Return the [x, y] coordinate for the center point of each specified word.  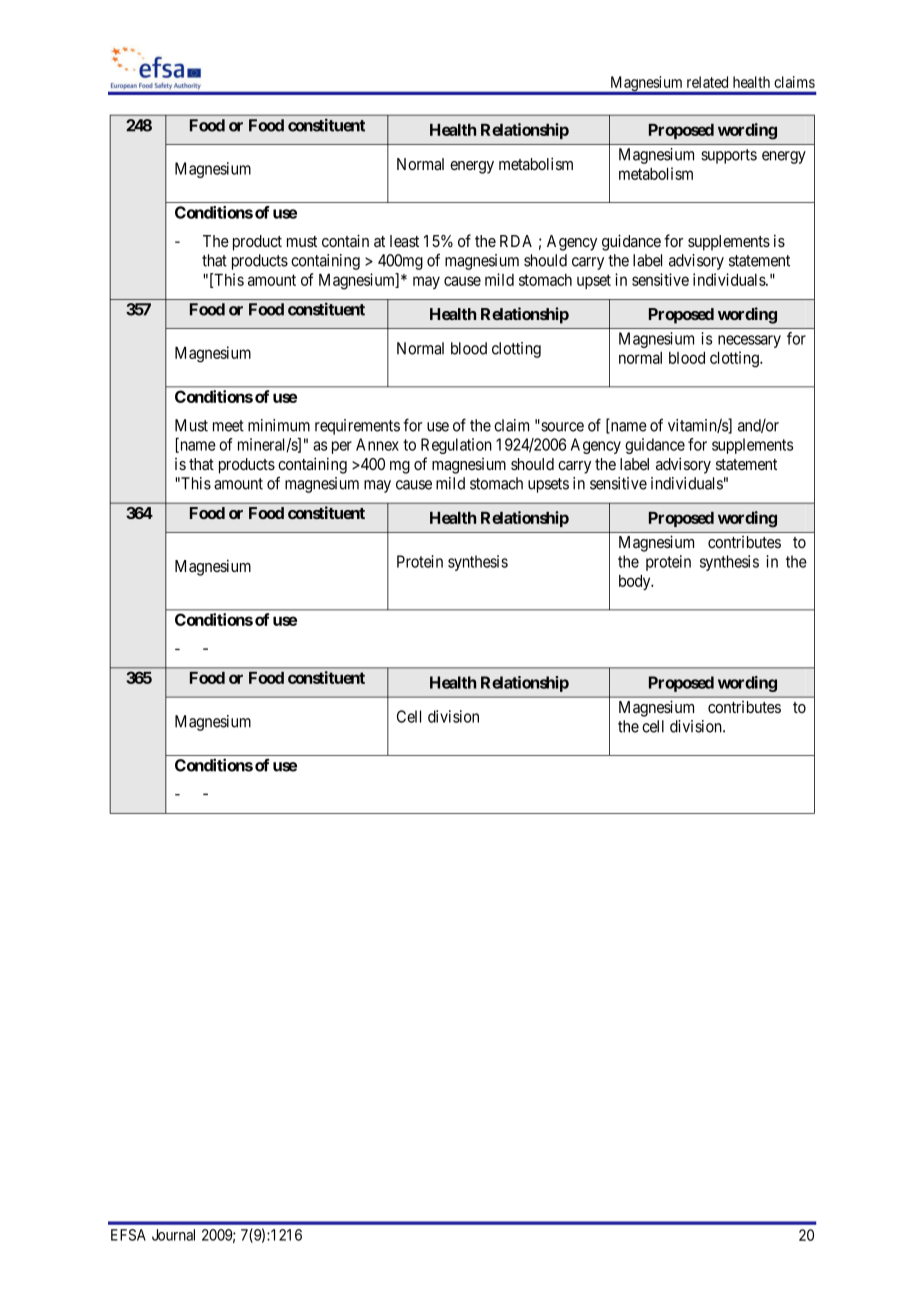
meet [228, 426]
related [707, 82]
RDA [516, 241]
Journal [173, 1235]
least [404, 241]
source [561, 426]
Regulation [456, 446]
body [636, 582]
